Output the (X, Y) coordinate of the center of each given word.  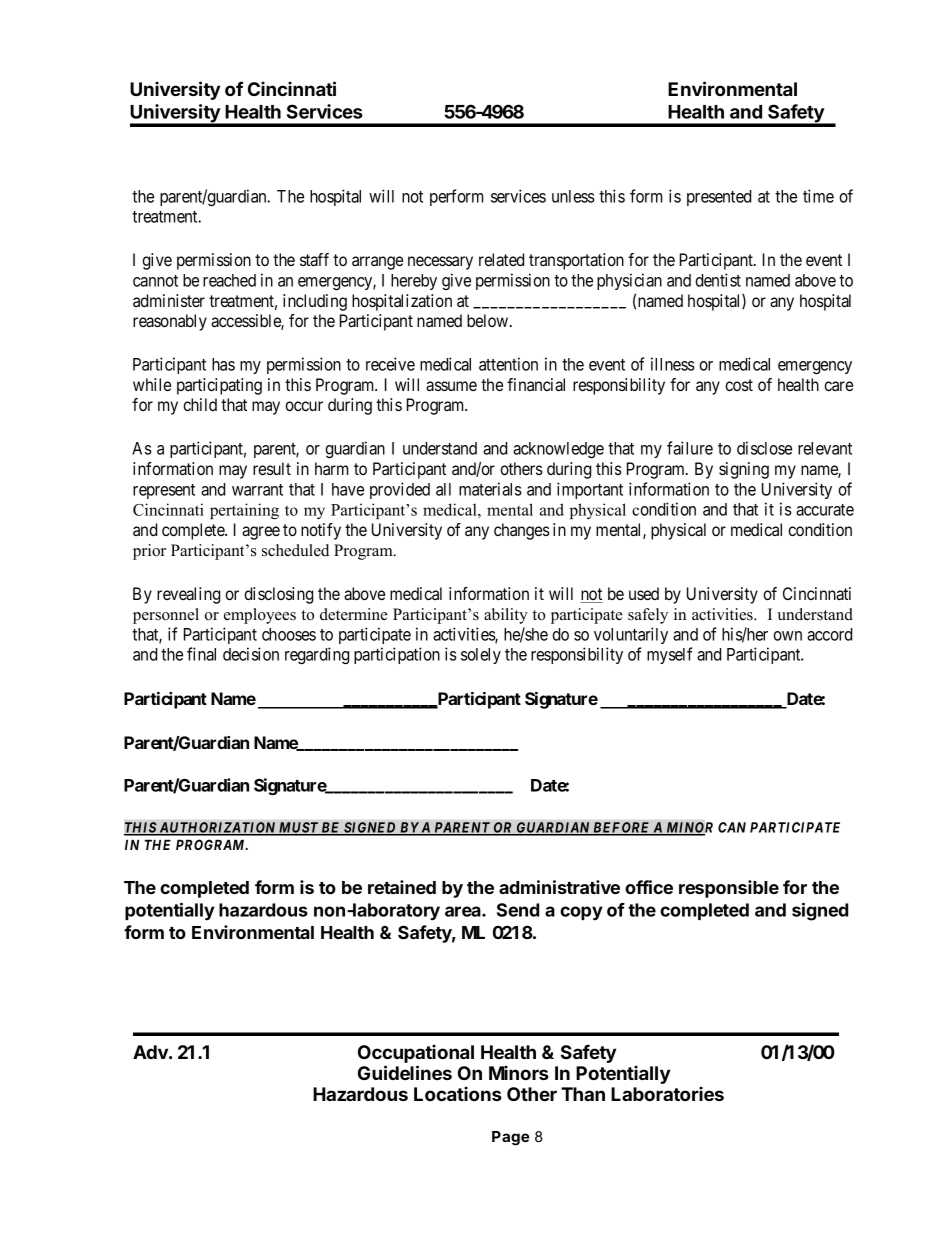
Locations (458, 1093)
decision (251, 654)
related (501, 259)
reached (229, 280)
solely (481, 656)
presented (719, 198)
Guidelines (405, 1072)
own (787, 636)
